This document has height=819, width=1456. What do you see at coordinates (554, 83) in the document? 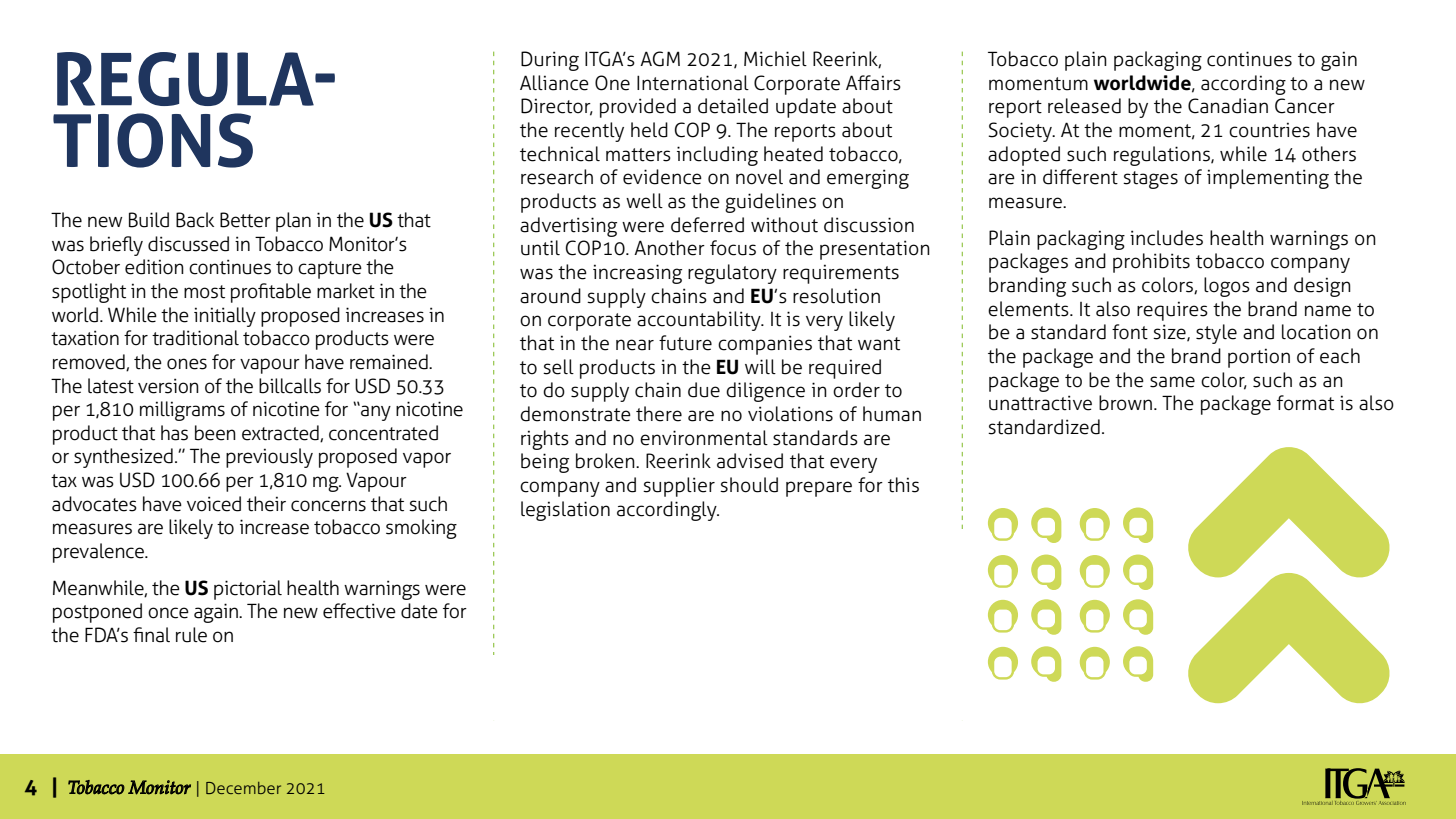
I see `Alliance` at bounding box center [554, 83].
